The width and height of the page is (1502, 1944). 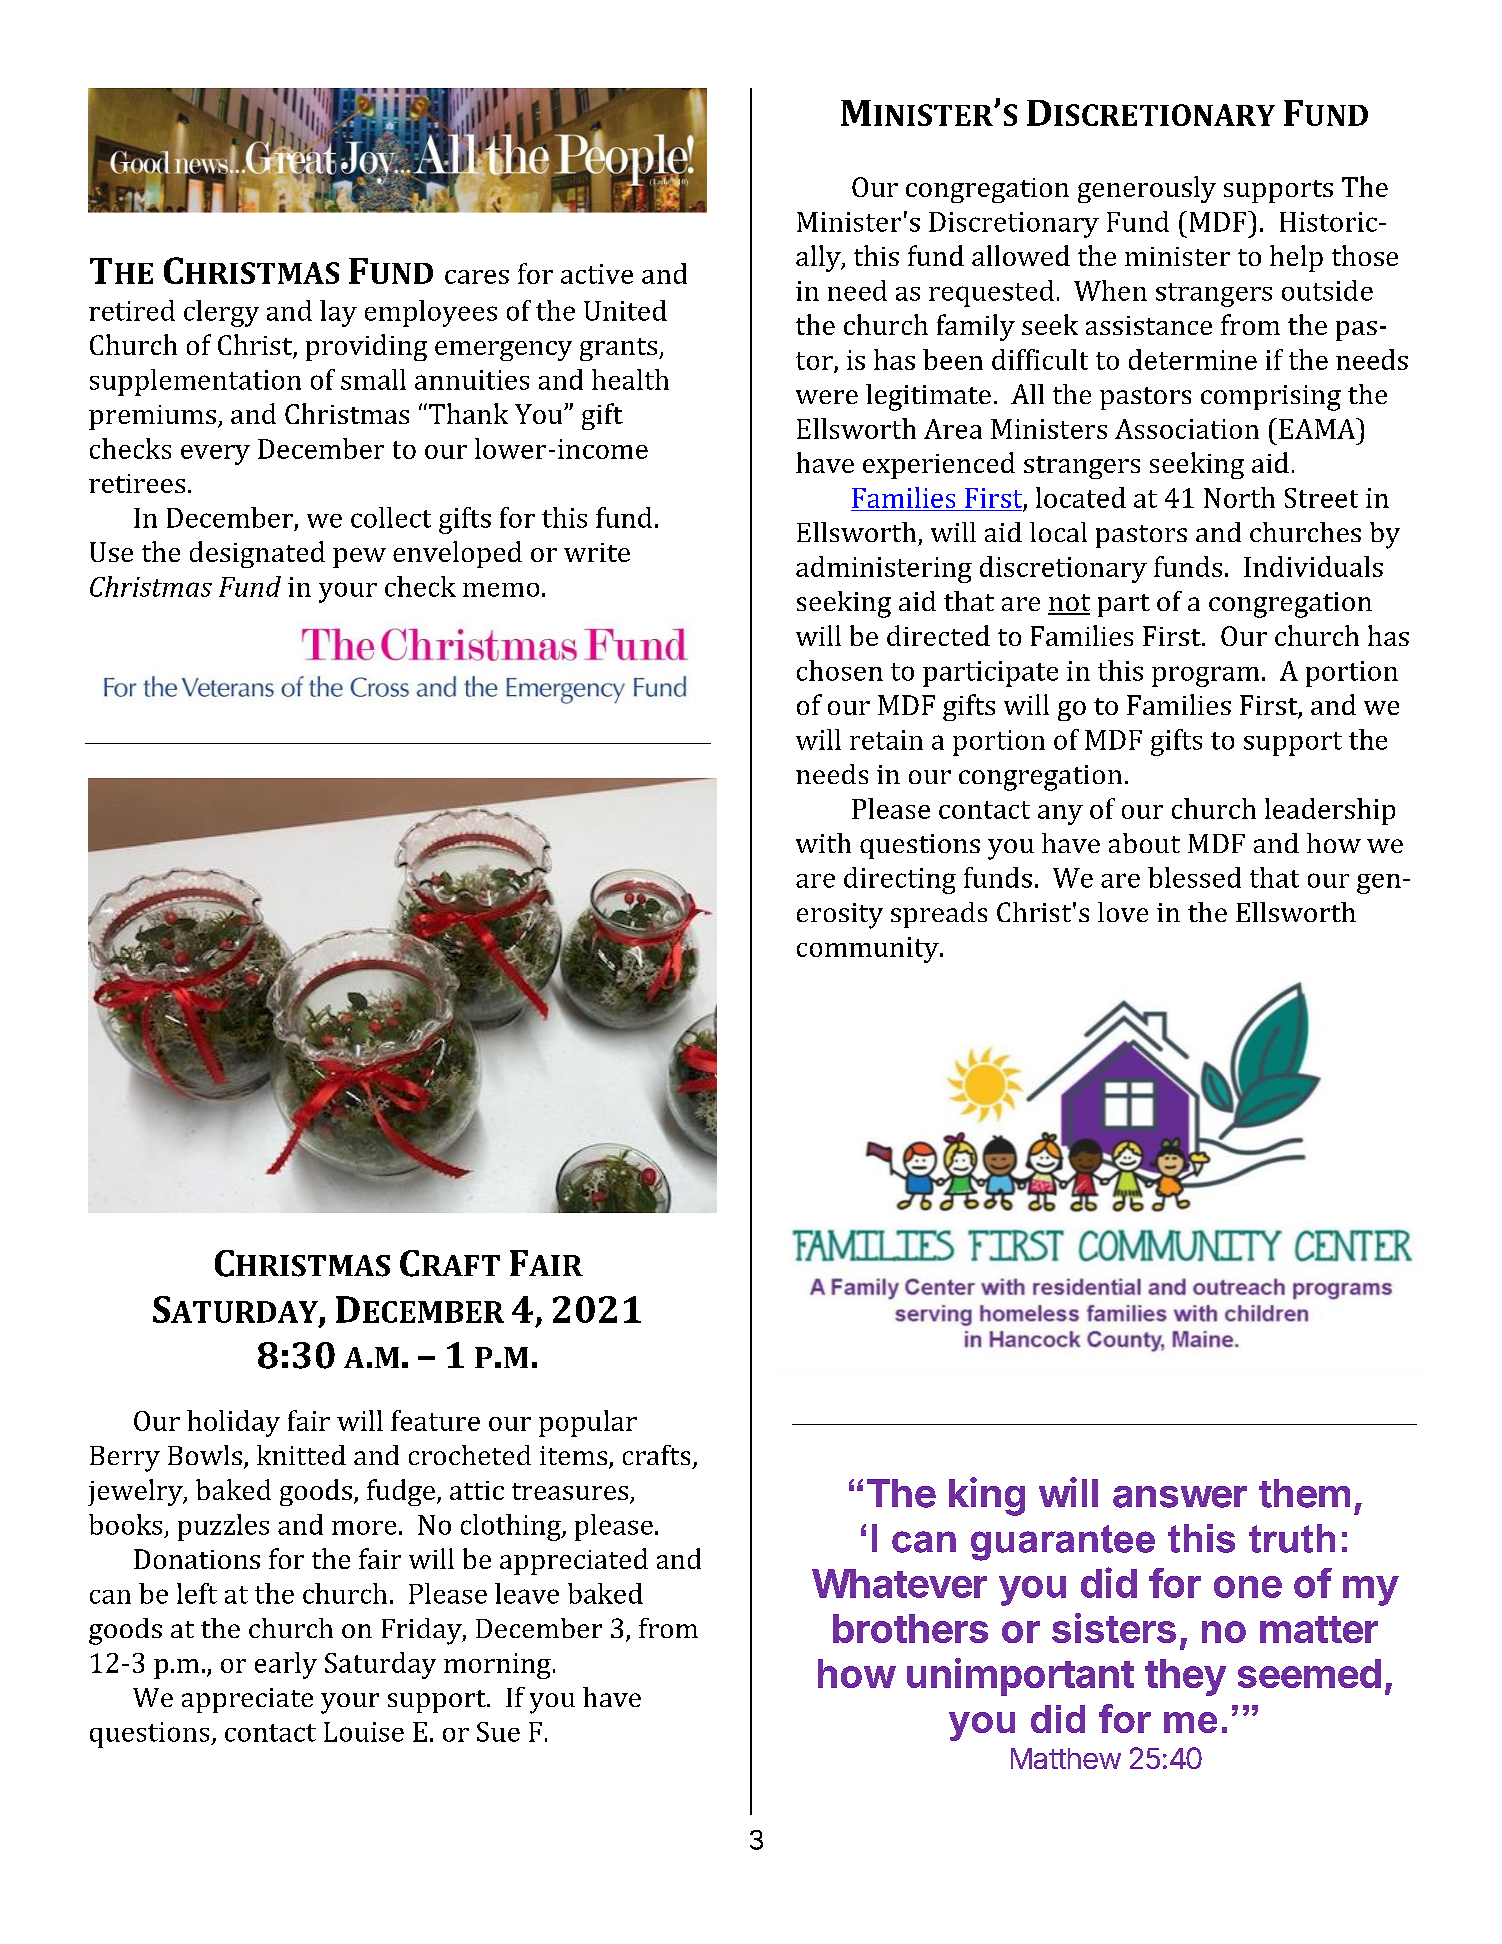 What do you see at coordinates (1180, 1497) in the page?
I see `answer` at bounding box center [1180, 1497].
